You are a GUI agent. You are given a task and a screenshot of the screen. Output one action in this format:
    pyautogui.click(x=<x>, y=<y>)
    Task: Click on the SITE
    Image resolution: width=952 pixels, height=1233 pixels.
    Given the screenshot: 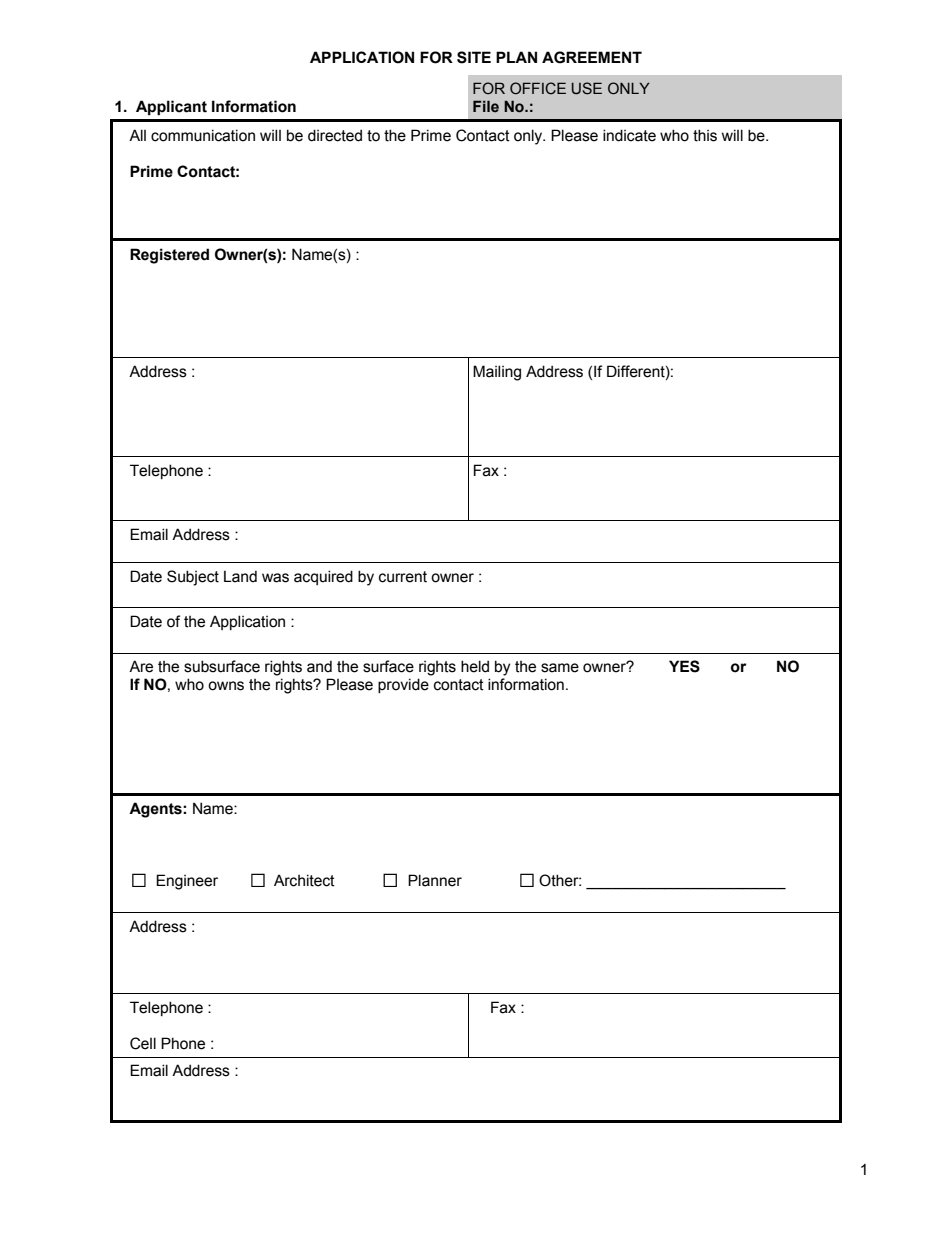 What is the action you would take?
    pyautogui.click(x=474, y=57)
